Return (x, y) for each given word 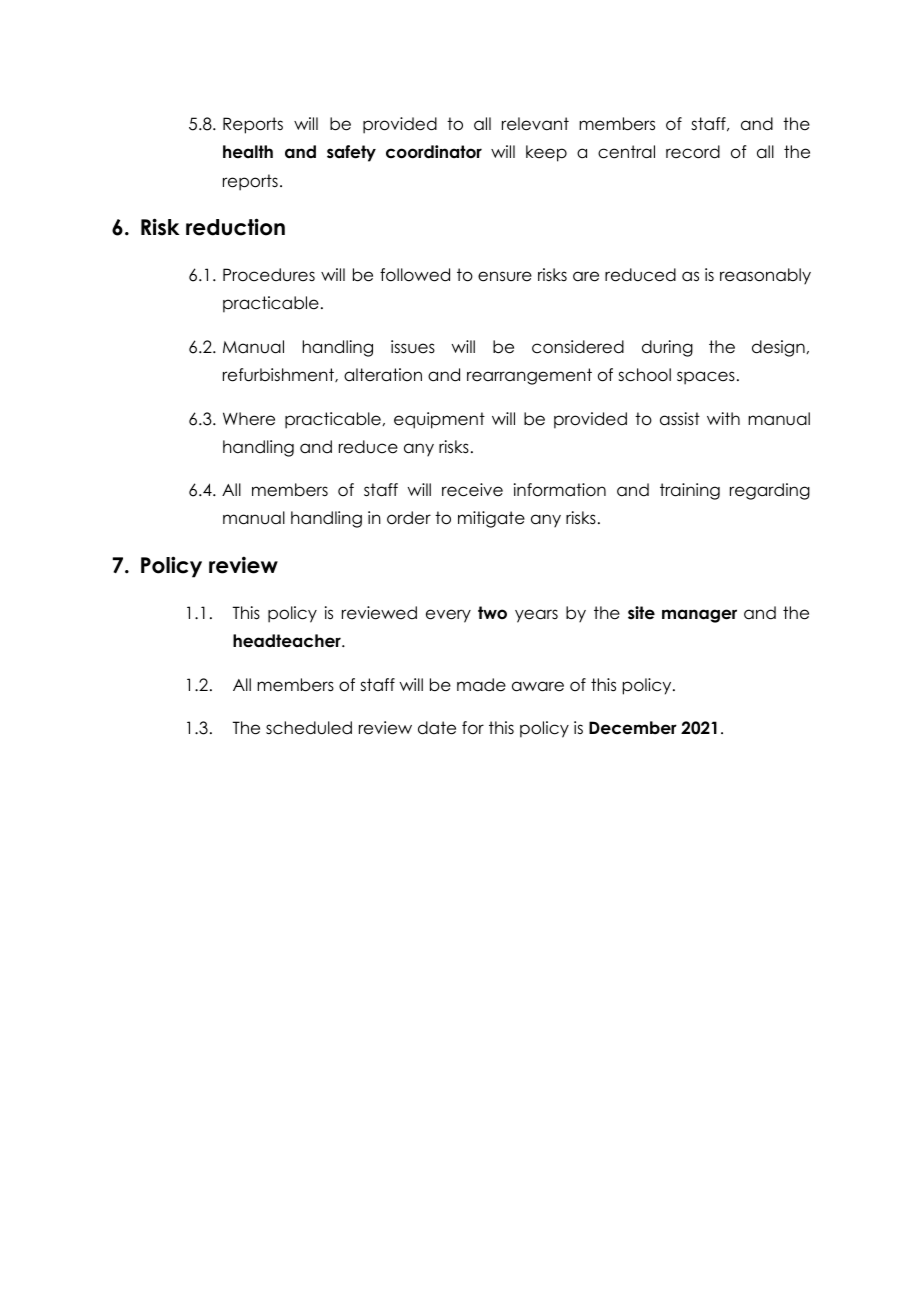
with (723, 418)
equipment (439, 420)
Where (249, 419)
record (693, 152)
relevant (535, 124)
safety (351, 153)
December (633, 728)
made (481, 685)
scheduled (309, 728)
